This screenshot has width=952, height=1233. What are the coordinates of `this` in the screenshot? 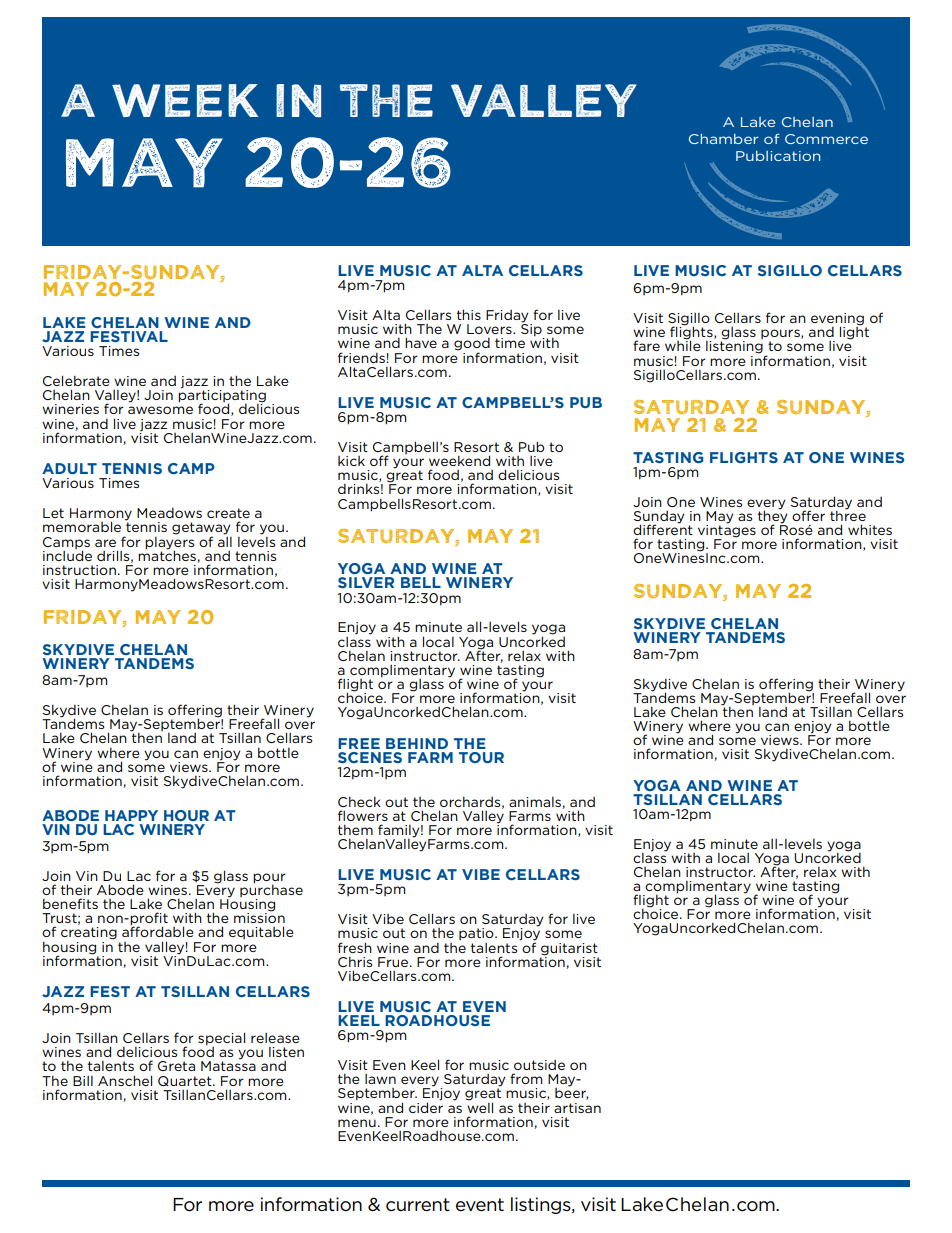 It's located at (469, 314).
